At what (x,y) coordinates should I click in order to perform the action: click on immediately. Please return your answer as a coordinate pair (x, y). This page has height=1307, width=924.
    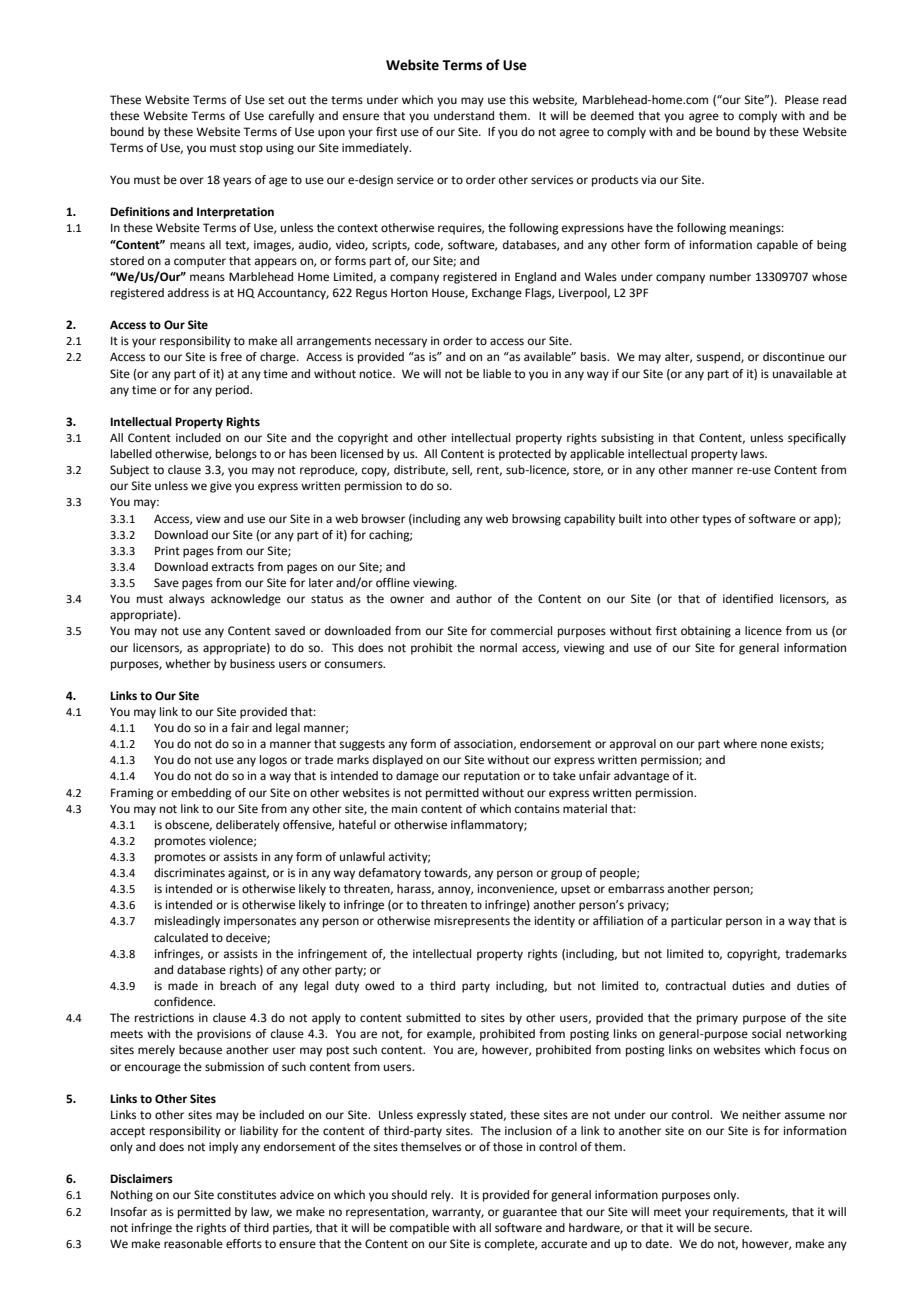
    Looking at the image, I should click on (376, 149).
